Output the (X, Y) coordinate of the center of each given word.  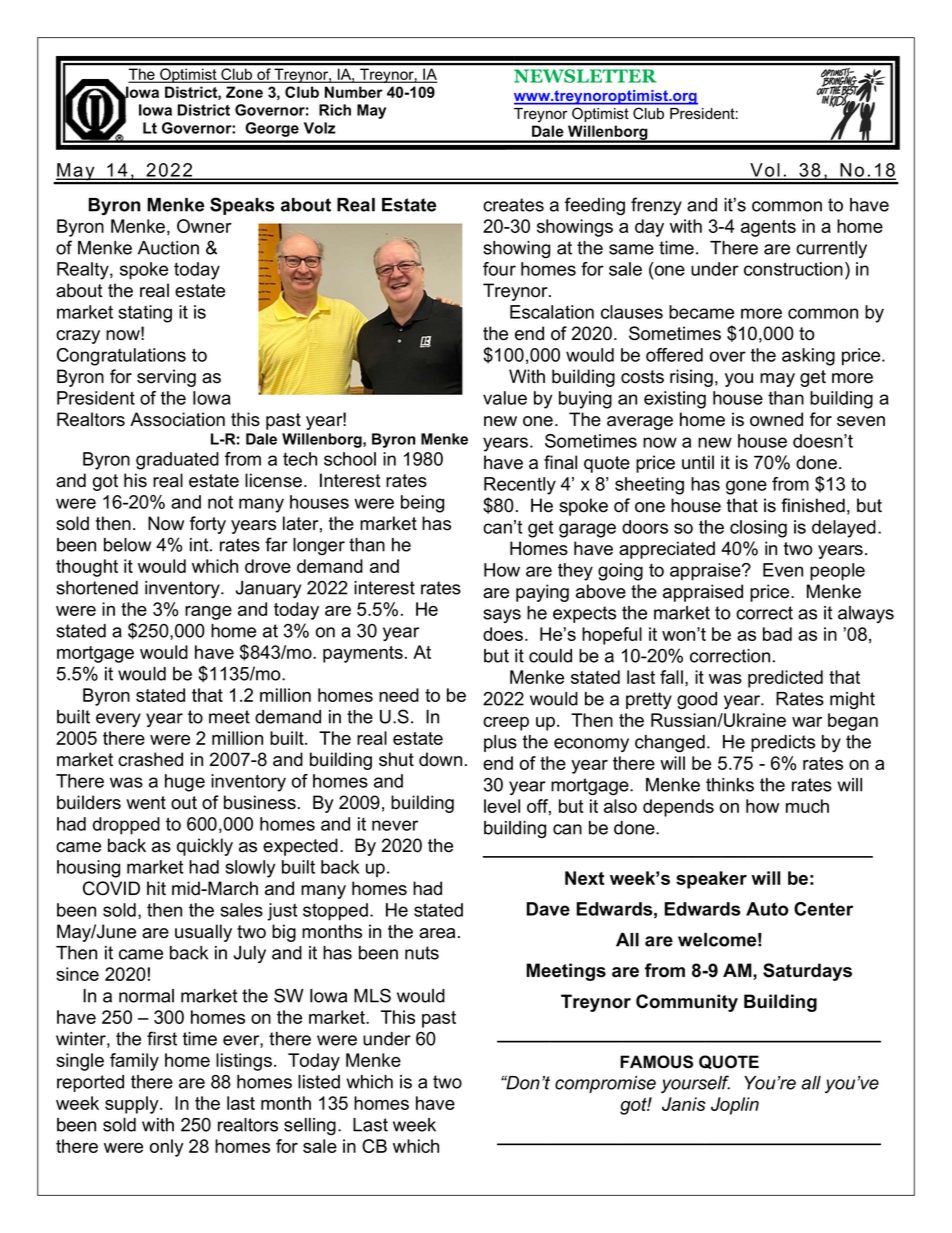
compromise (605, 1084)
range (208, 613)
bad (777, 634)
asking (808, 357)
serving (166, 378)
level (502, 806)
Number (354, 92)
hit (156, 888)
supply (133, 1105)
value (505, 398)
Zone (244, 92)
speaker (711, 880)
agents (768, 228)
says (502, 616)
